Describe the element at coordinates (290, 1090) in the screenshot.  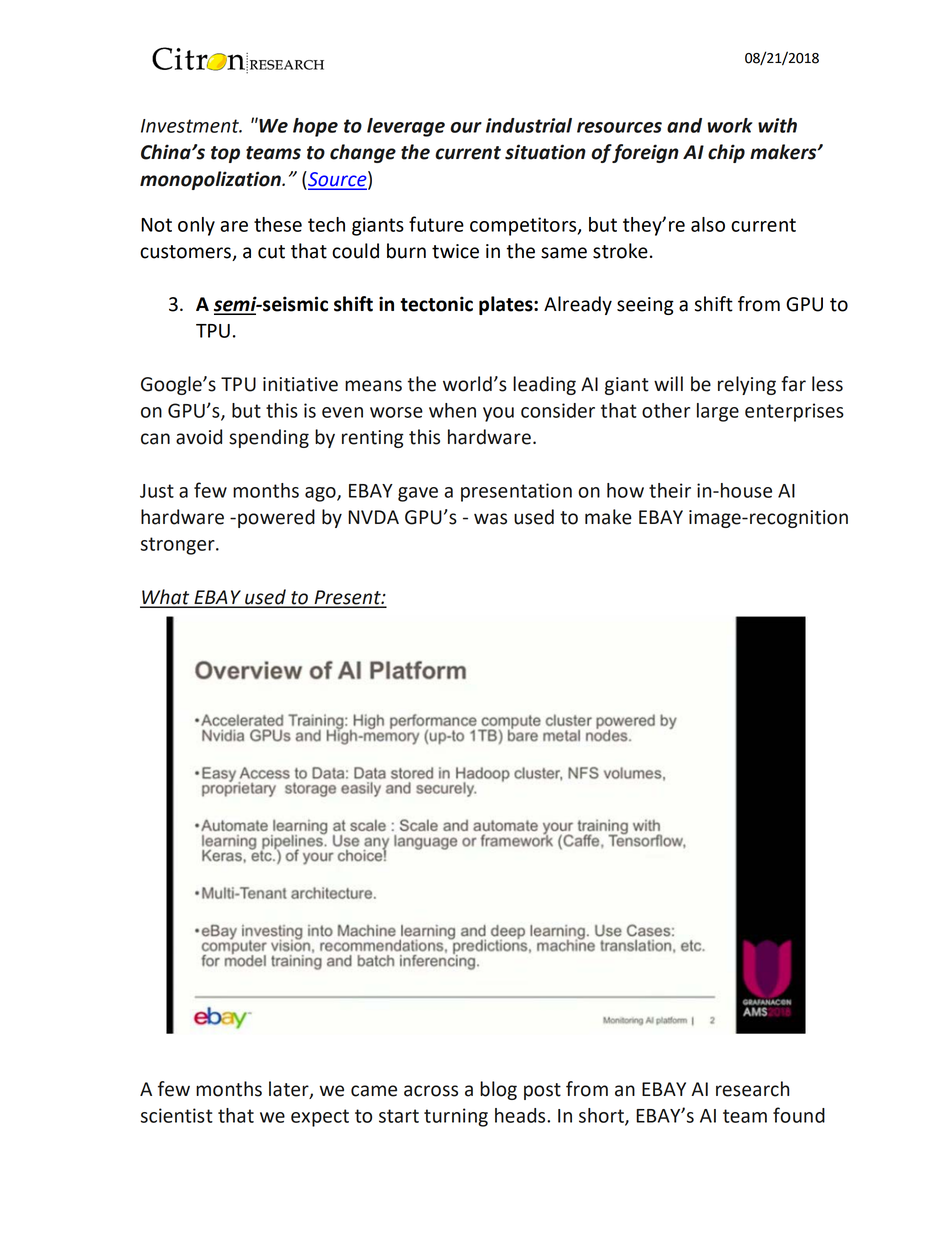
I see `later` at that location.
